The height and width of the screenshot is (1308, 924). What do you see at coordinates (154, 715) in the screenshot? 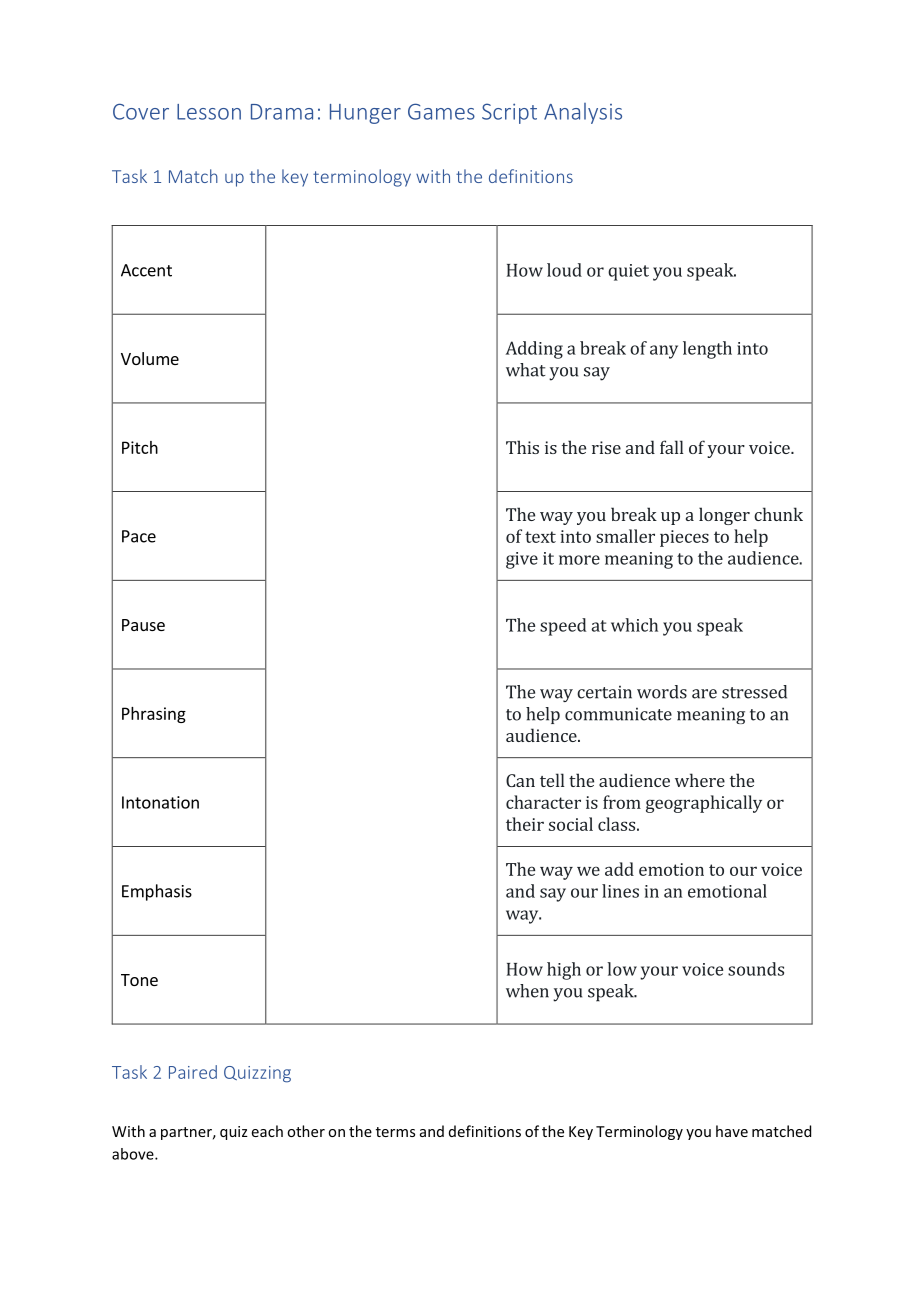
I see `Phrasing` at bounding box center [154, 715].
